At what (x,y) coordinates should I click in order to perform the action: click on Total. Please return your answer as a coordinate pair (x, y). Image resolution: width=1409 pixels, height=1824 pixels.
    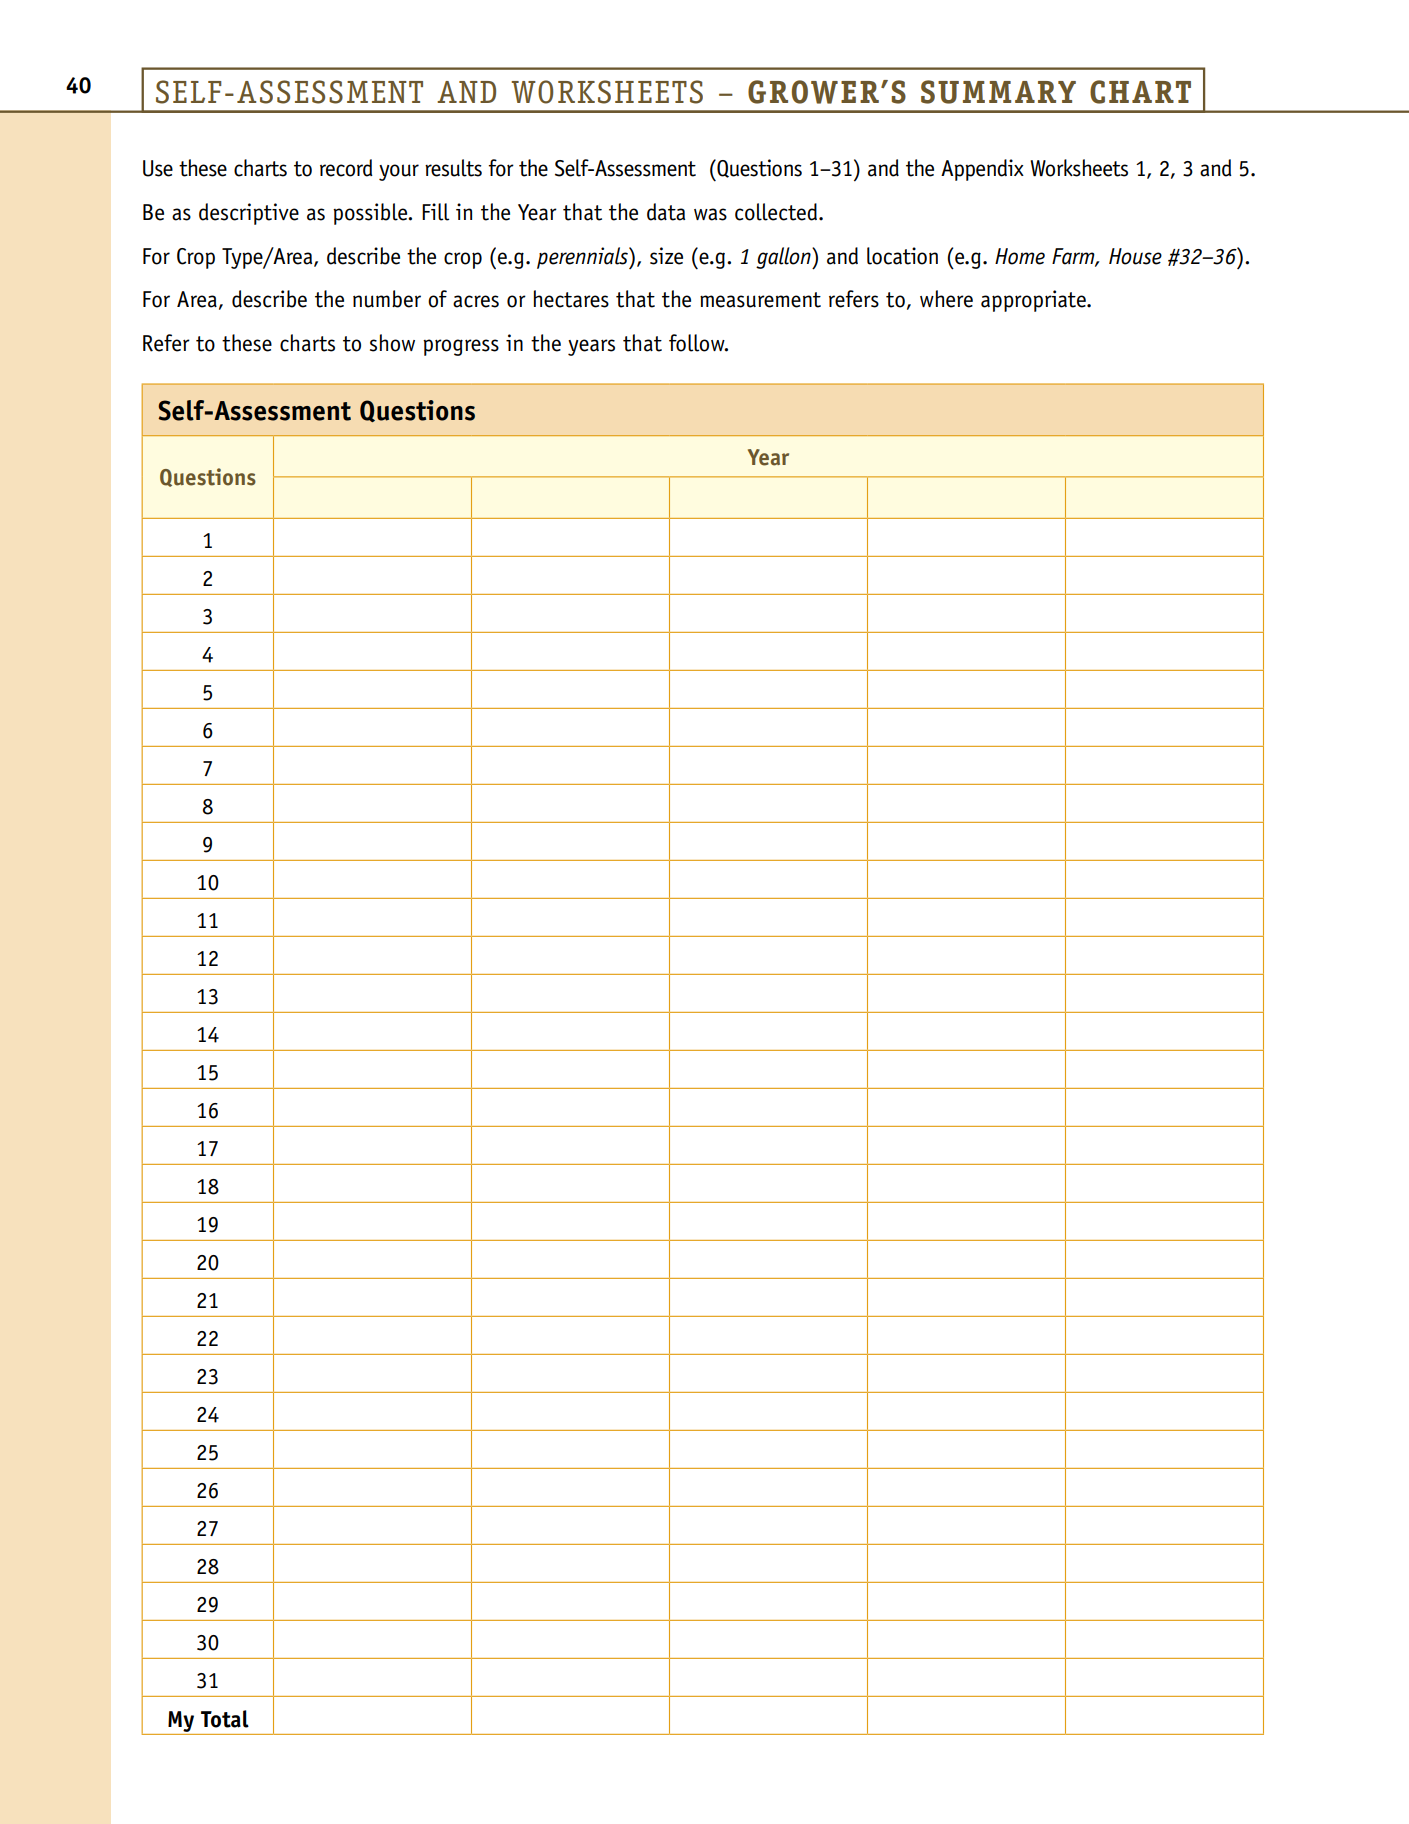
    Looking at the image, I should click on (225, 1719).
